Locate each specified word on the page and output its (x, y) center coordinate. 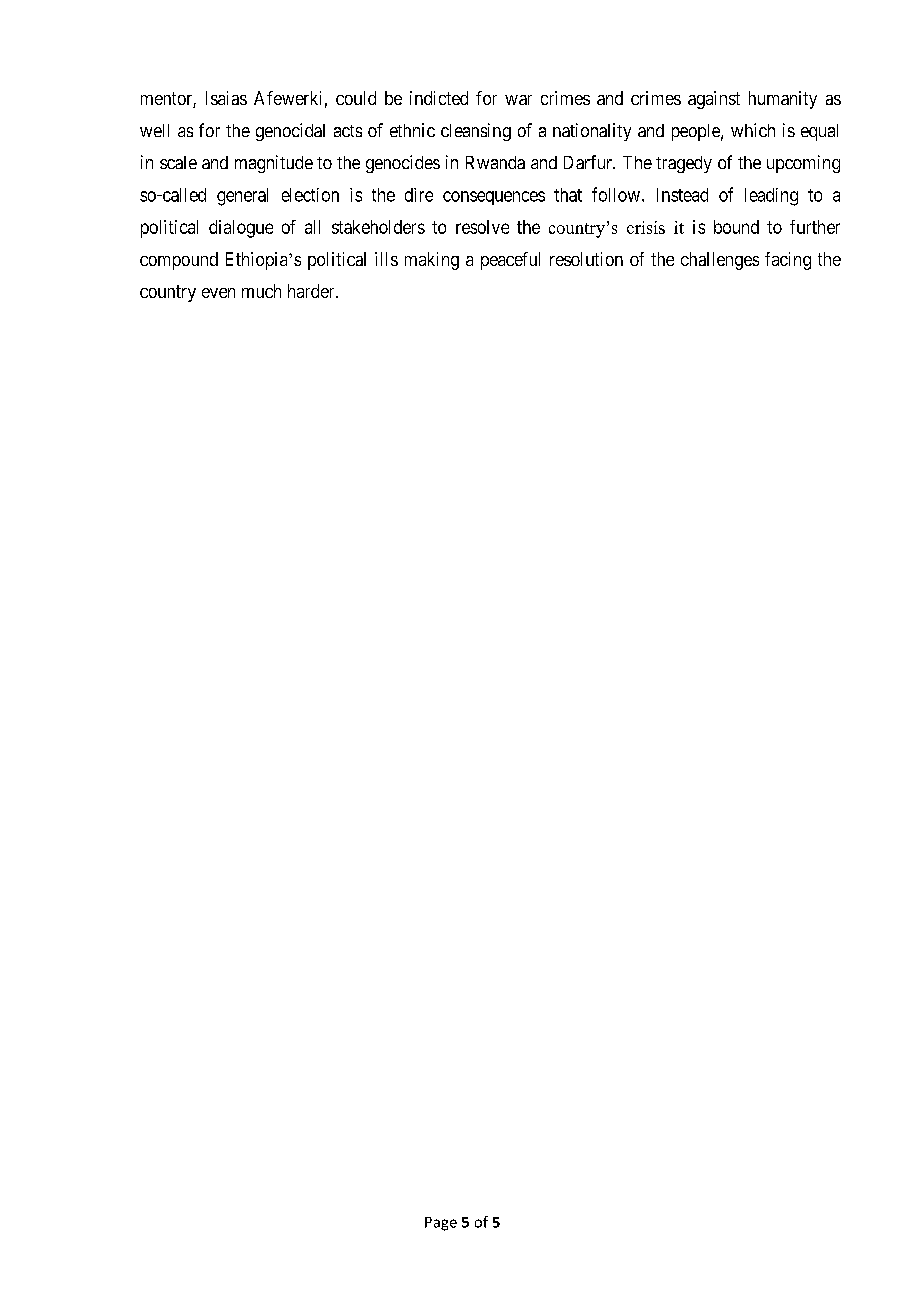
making (432, 261)
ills (386, 259)
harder (312, 291)
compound (179, 261)
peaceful (510, 261)
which (753, 130)
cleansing (476, 132)
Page (441, 1224)
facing (788, 261)
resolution (586, 259)
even (218, 293)
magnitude (274, 164)
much (261, 291)
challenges (720, 261)
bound (736, 227)
